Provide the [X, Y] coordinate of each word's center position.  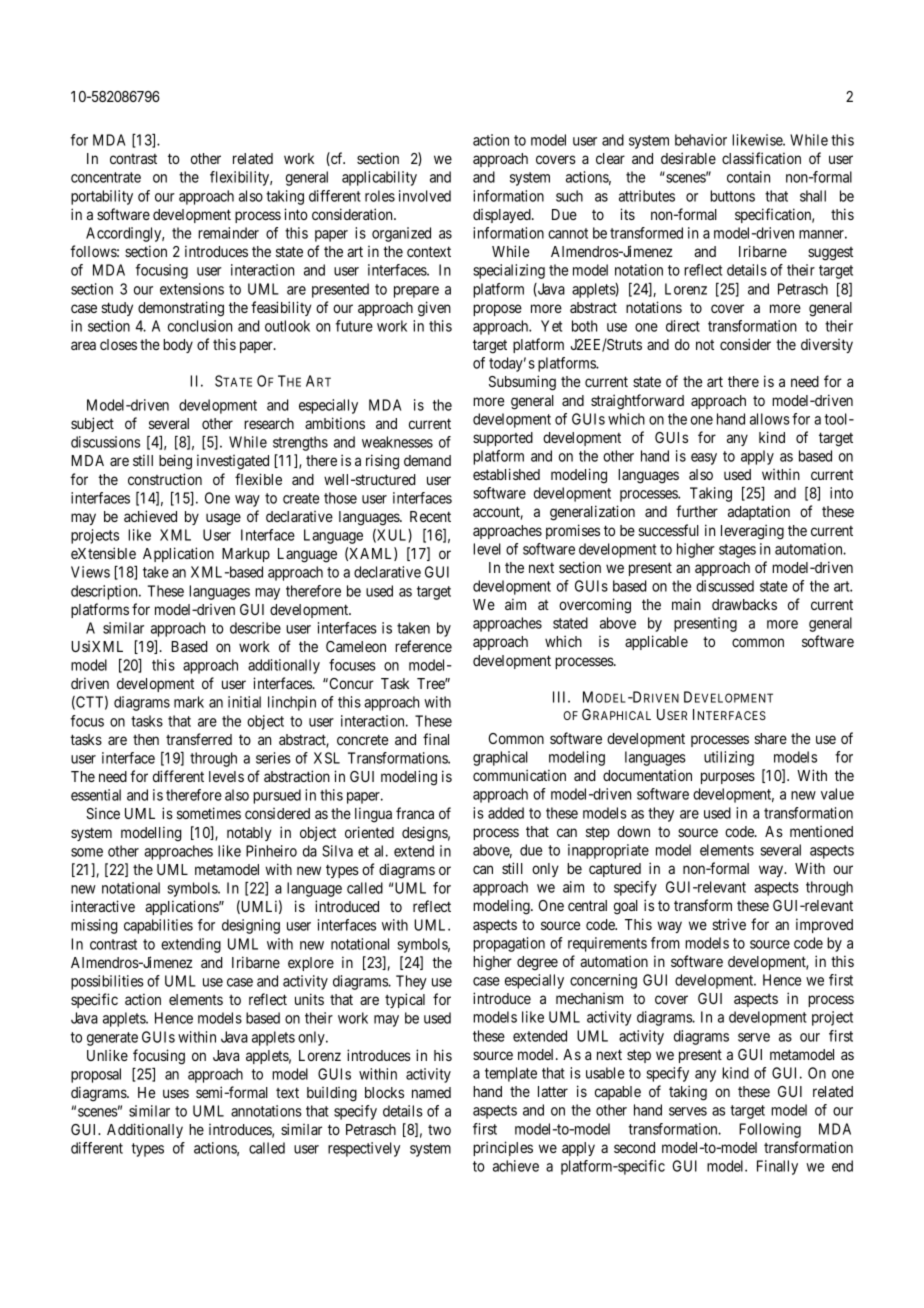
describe [255, 628]
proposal [96, 1075]
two [439, 1130]
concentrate [106, 177]
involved [425, 196]
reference [423, 646]
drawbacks [744, 604]
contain [748, 177]
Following [770, 1130]
